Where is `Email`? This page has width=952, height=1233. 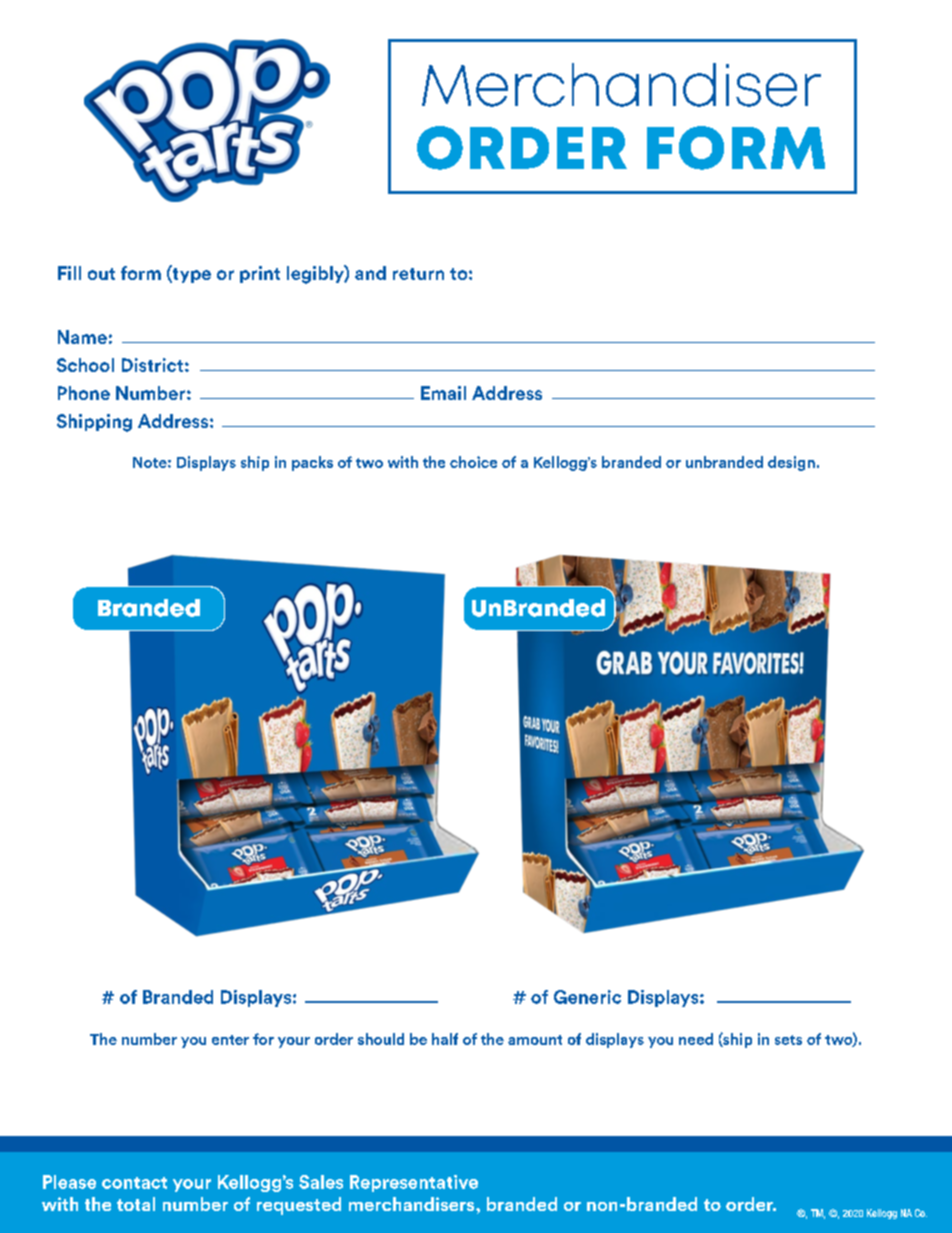 Email is located at coordinates (443, 393).
